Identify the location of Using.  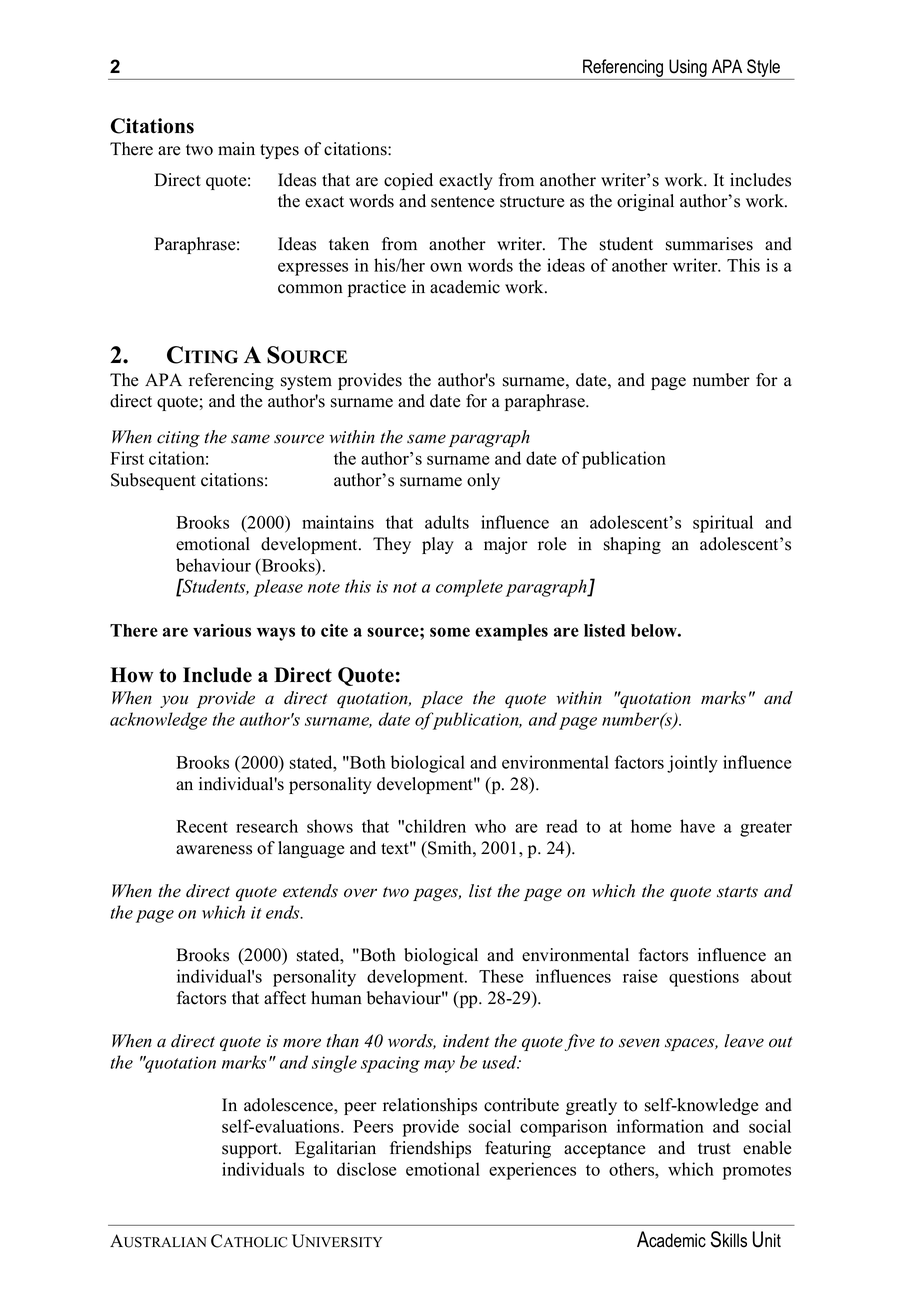
(688, 69).
